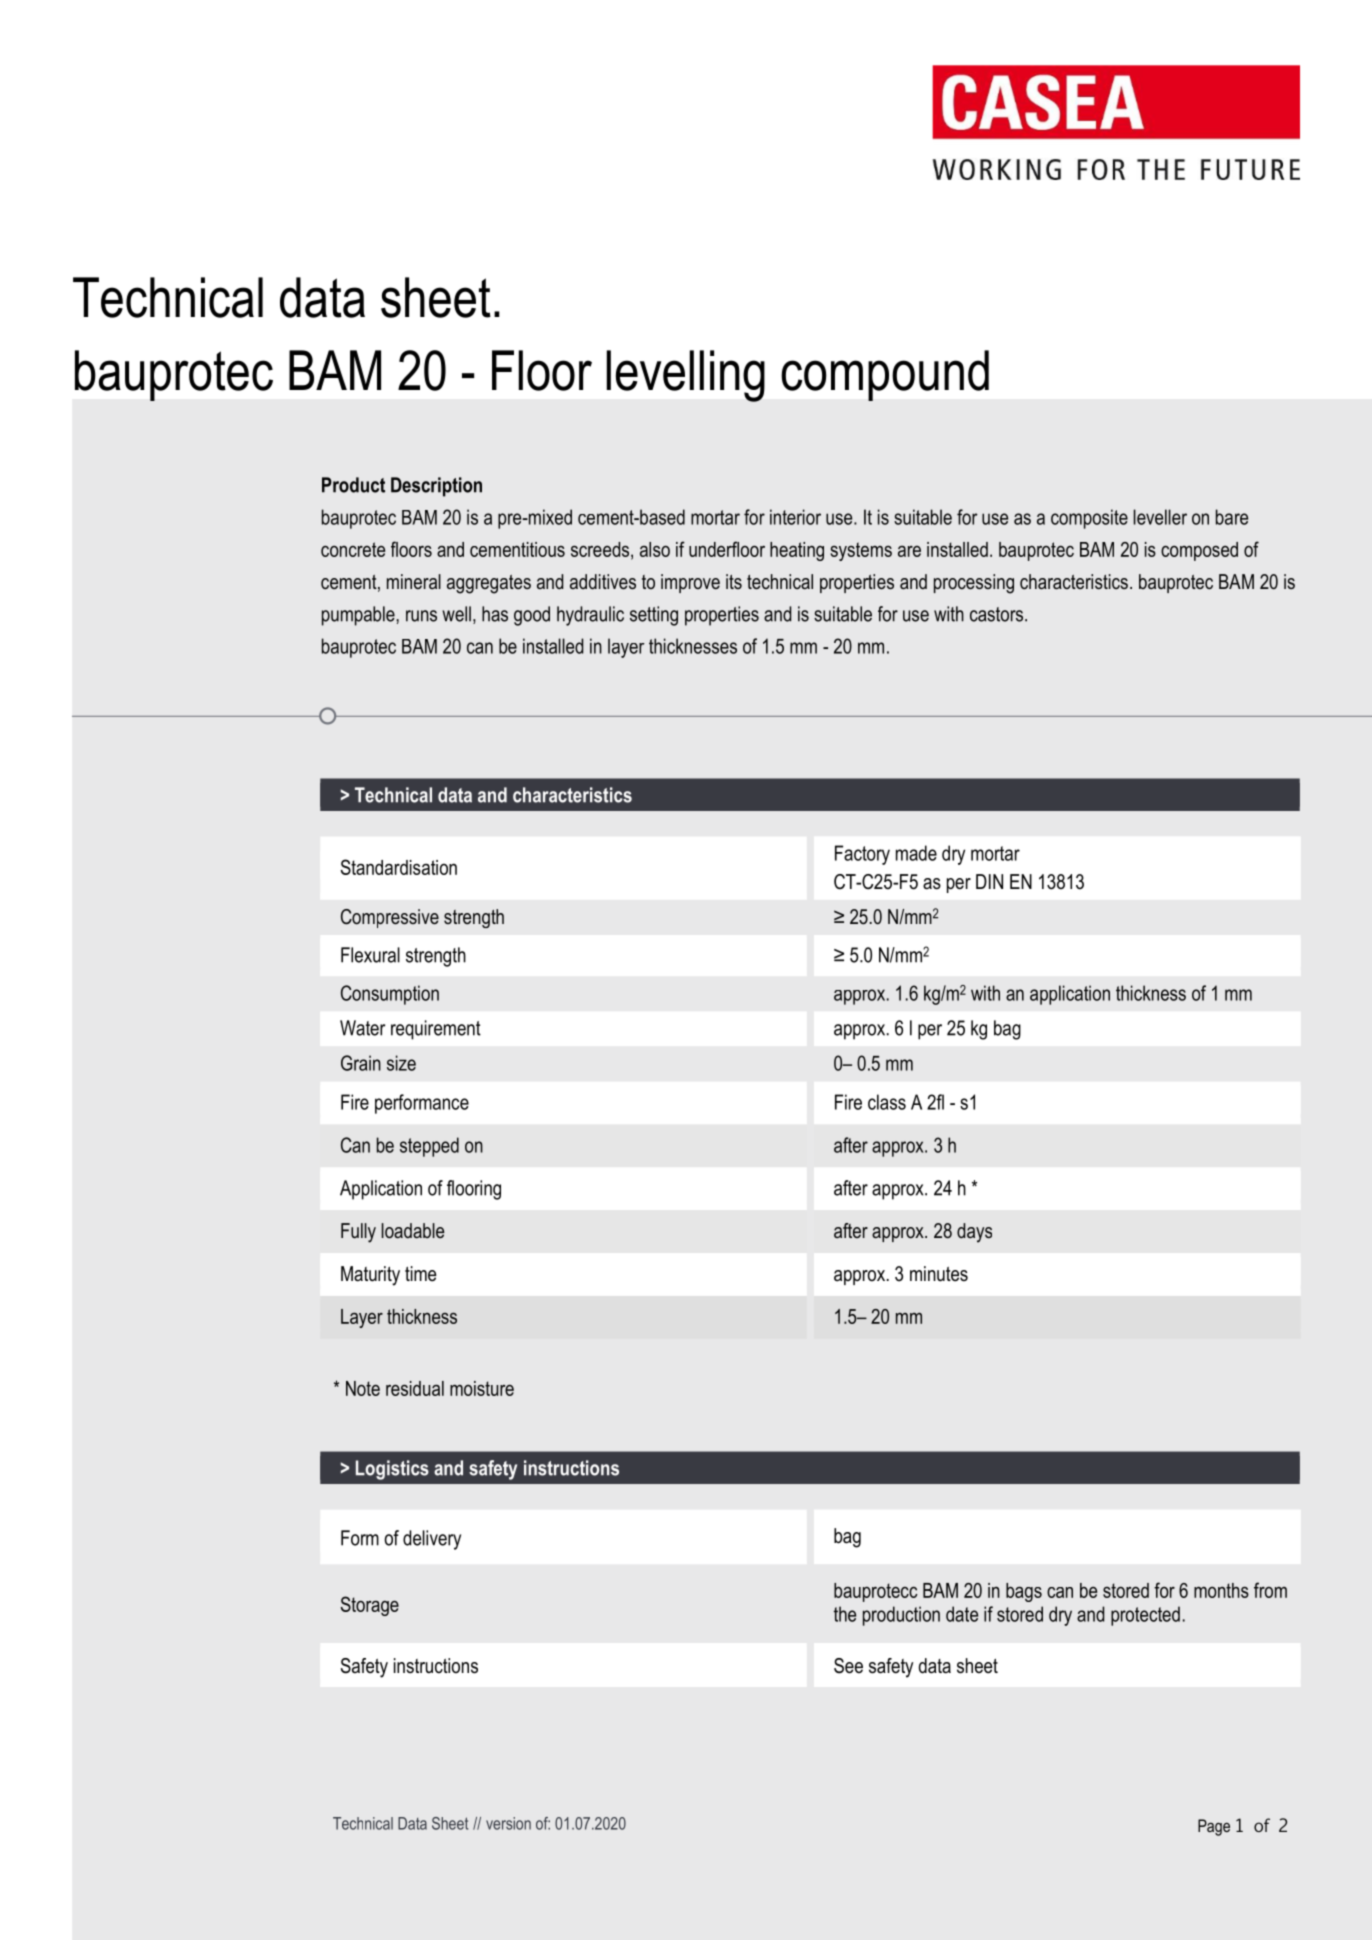 This page has height=1940, width=1372. What do you see at coordinates (885, 375) in the page?
I see `compound` at bounding box center [885, 375].
